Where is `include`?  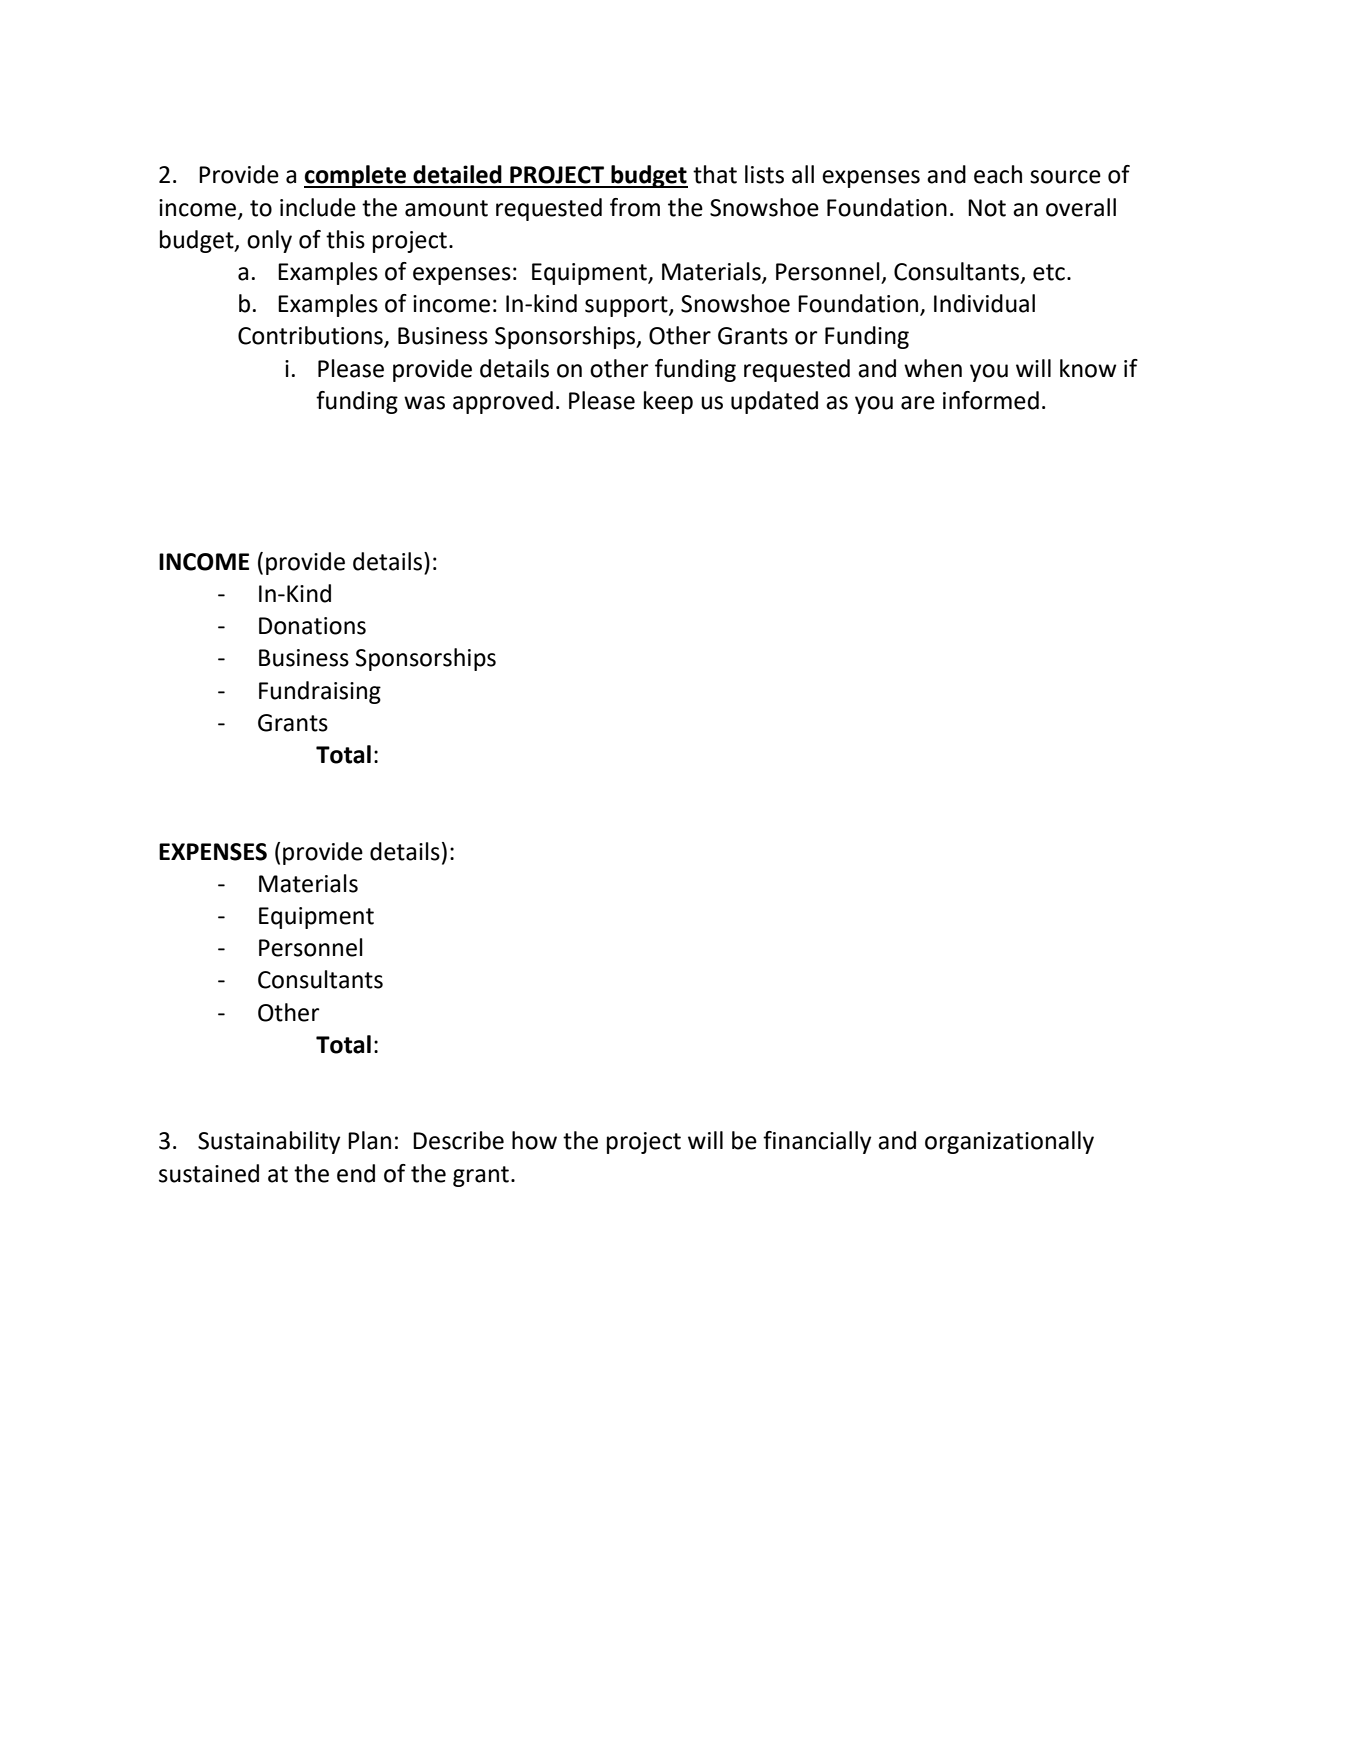
include is located at coordinates (318, 207).
